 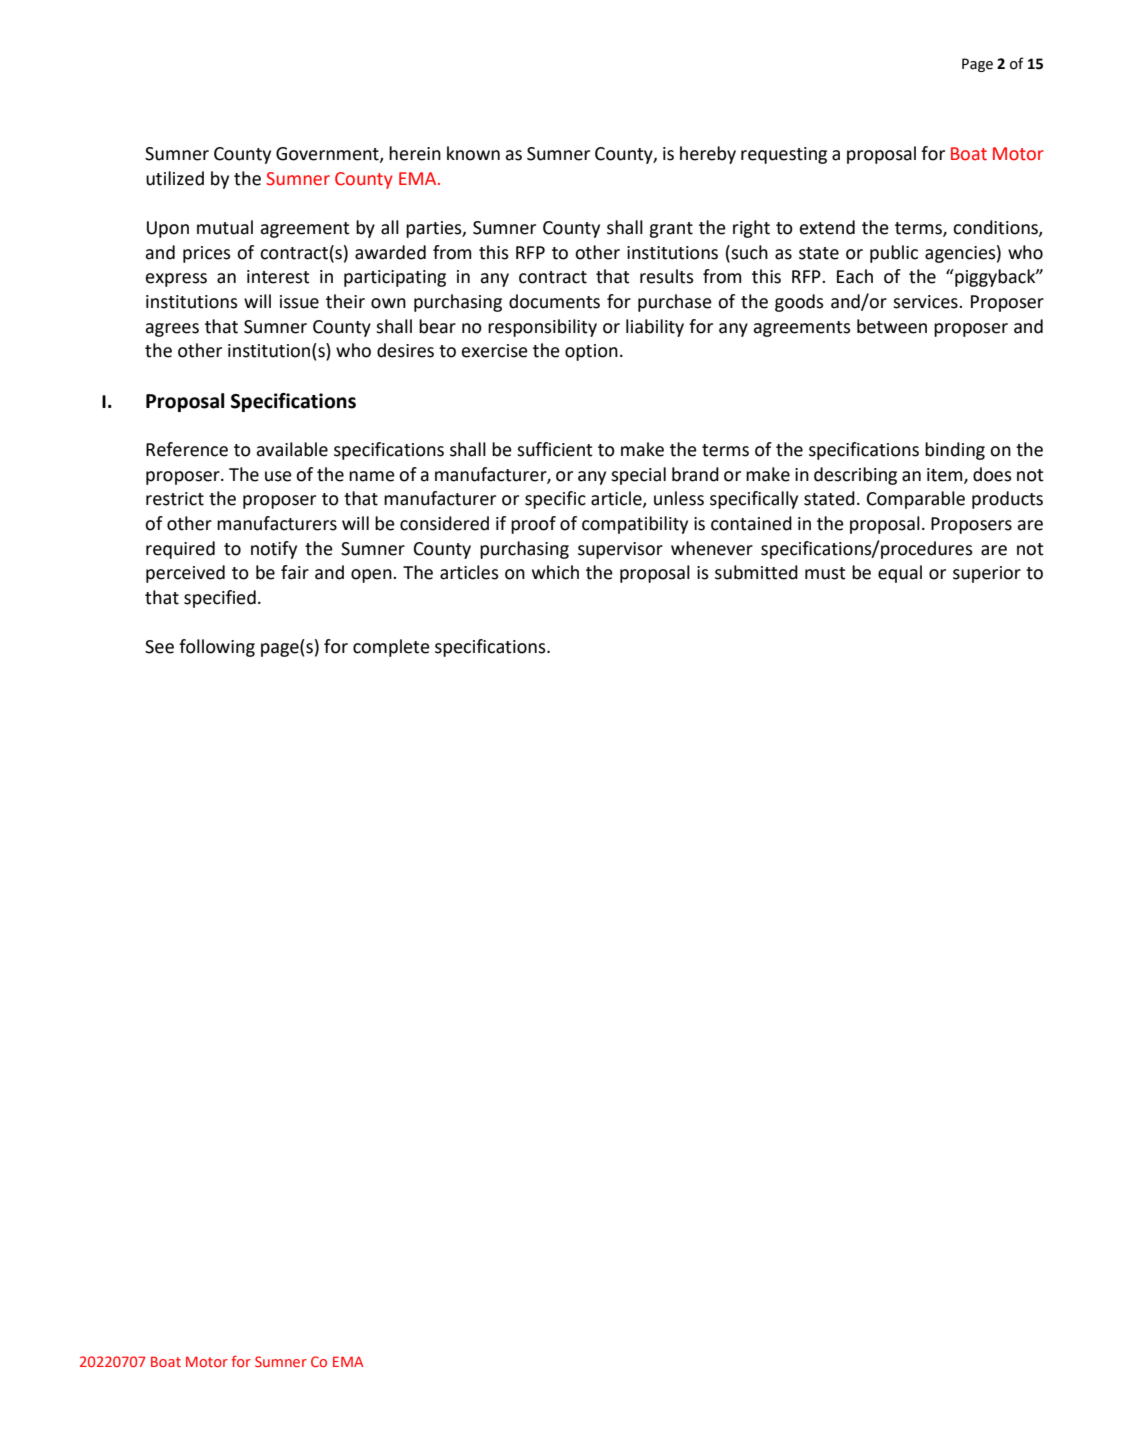 What do you see at coordinates (299, 302) in the screenshot?
I see `issue` at bounding box center [299, 302].
